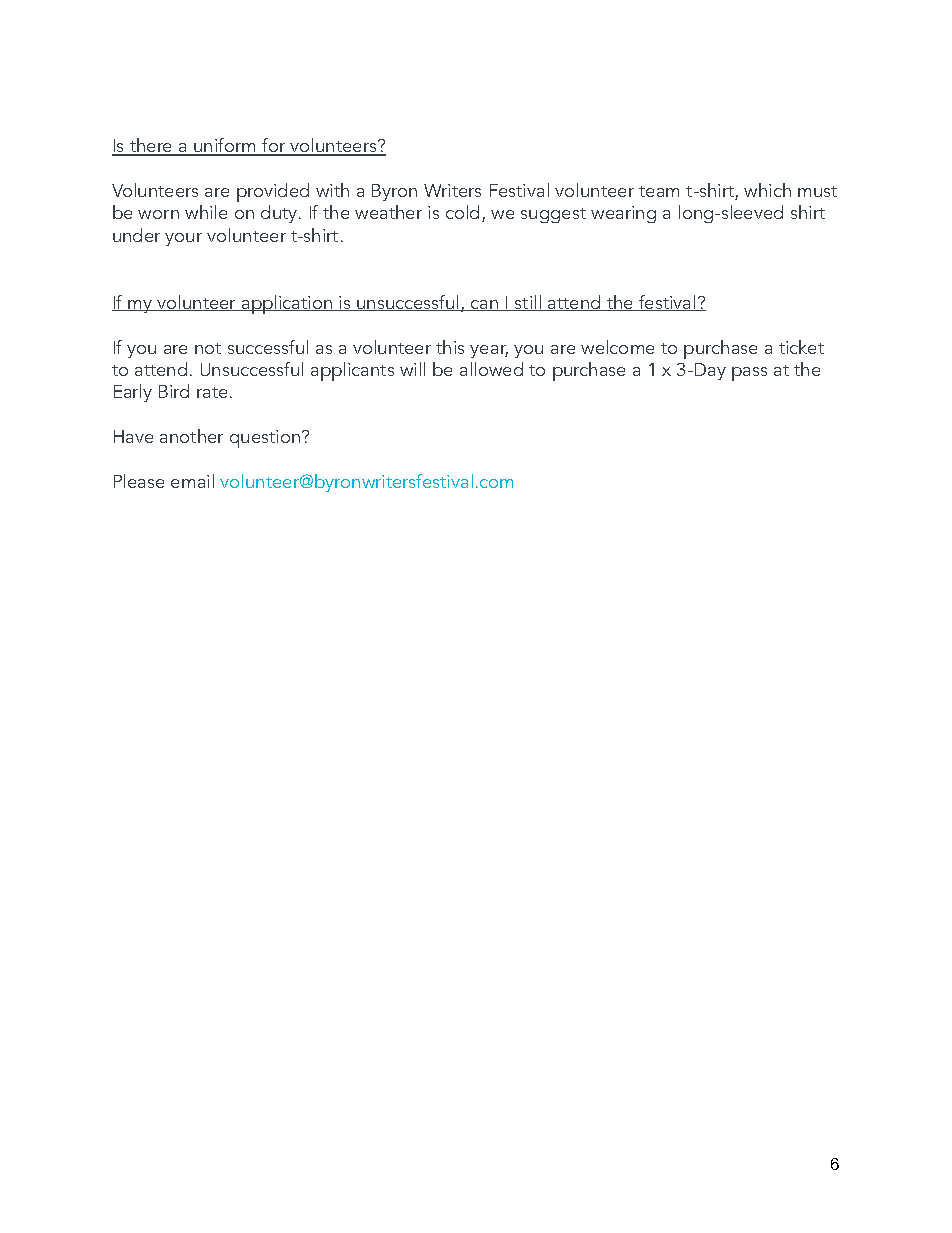 The image size is (952, 1233). I want to click on question, so click(265, 439).
